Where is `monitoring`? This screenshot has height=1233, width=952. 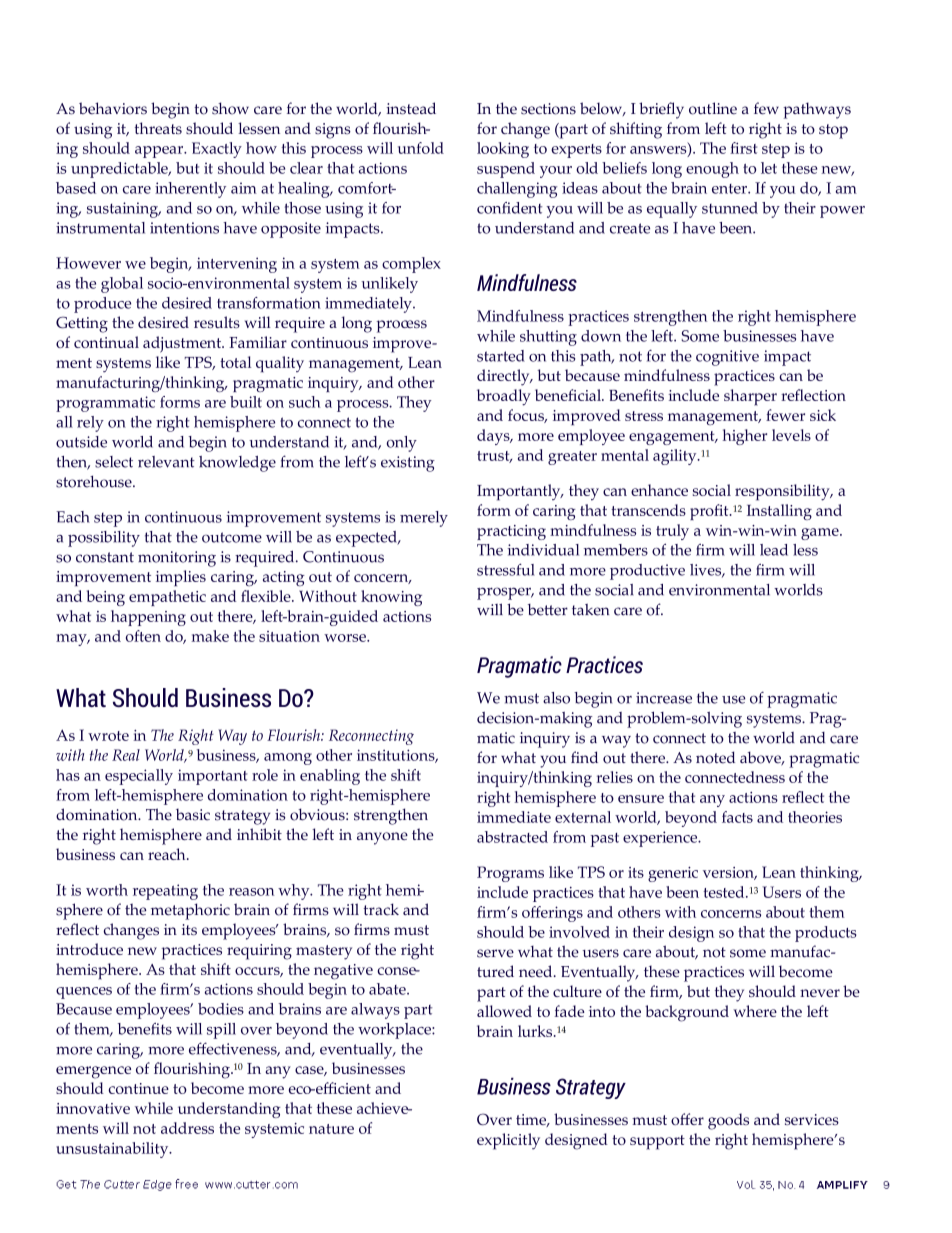 monitoring is located at coordinates (177, 559).
